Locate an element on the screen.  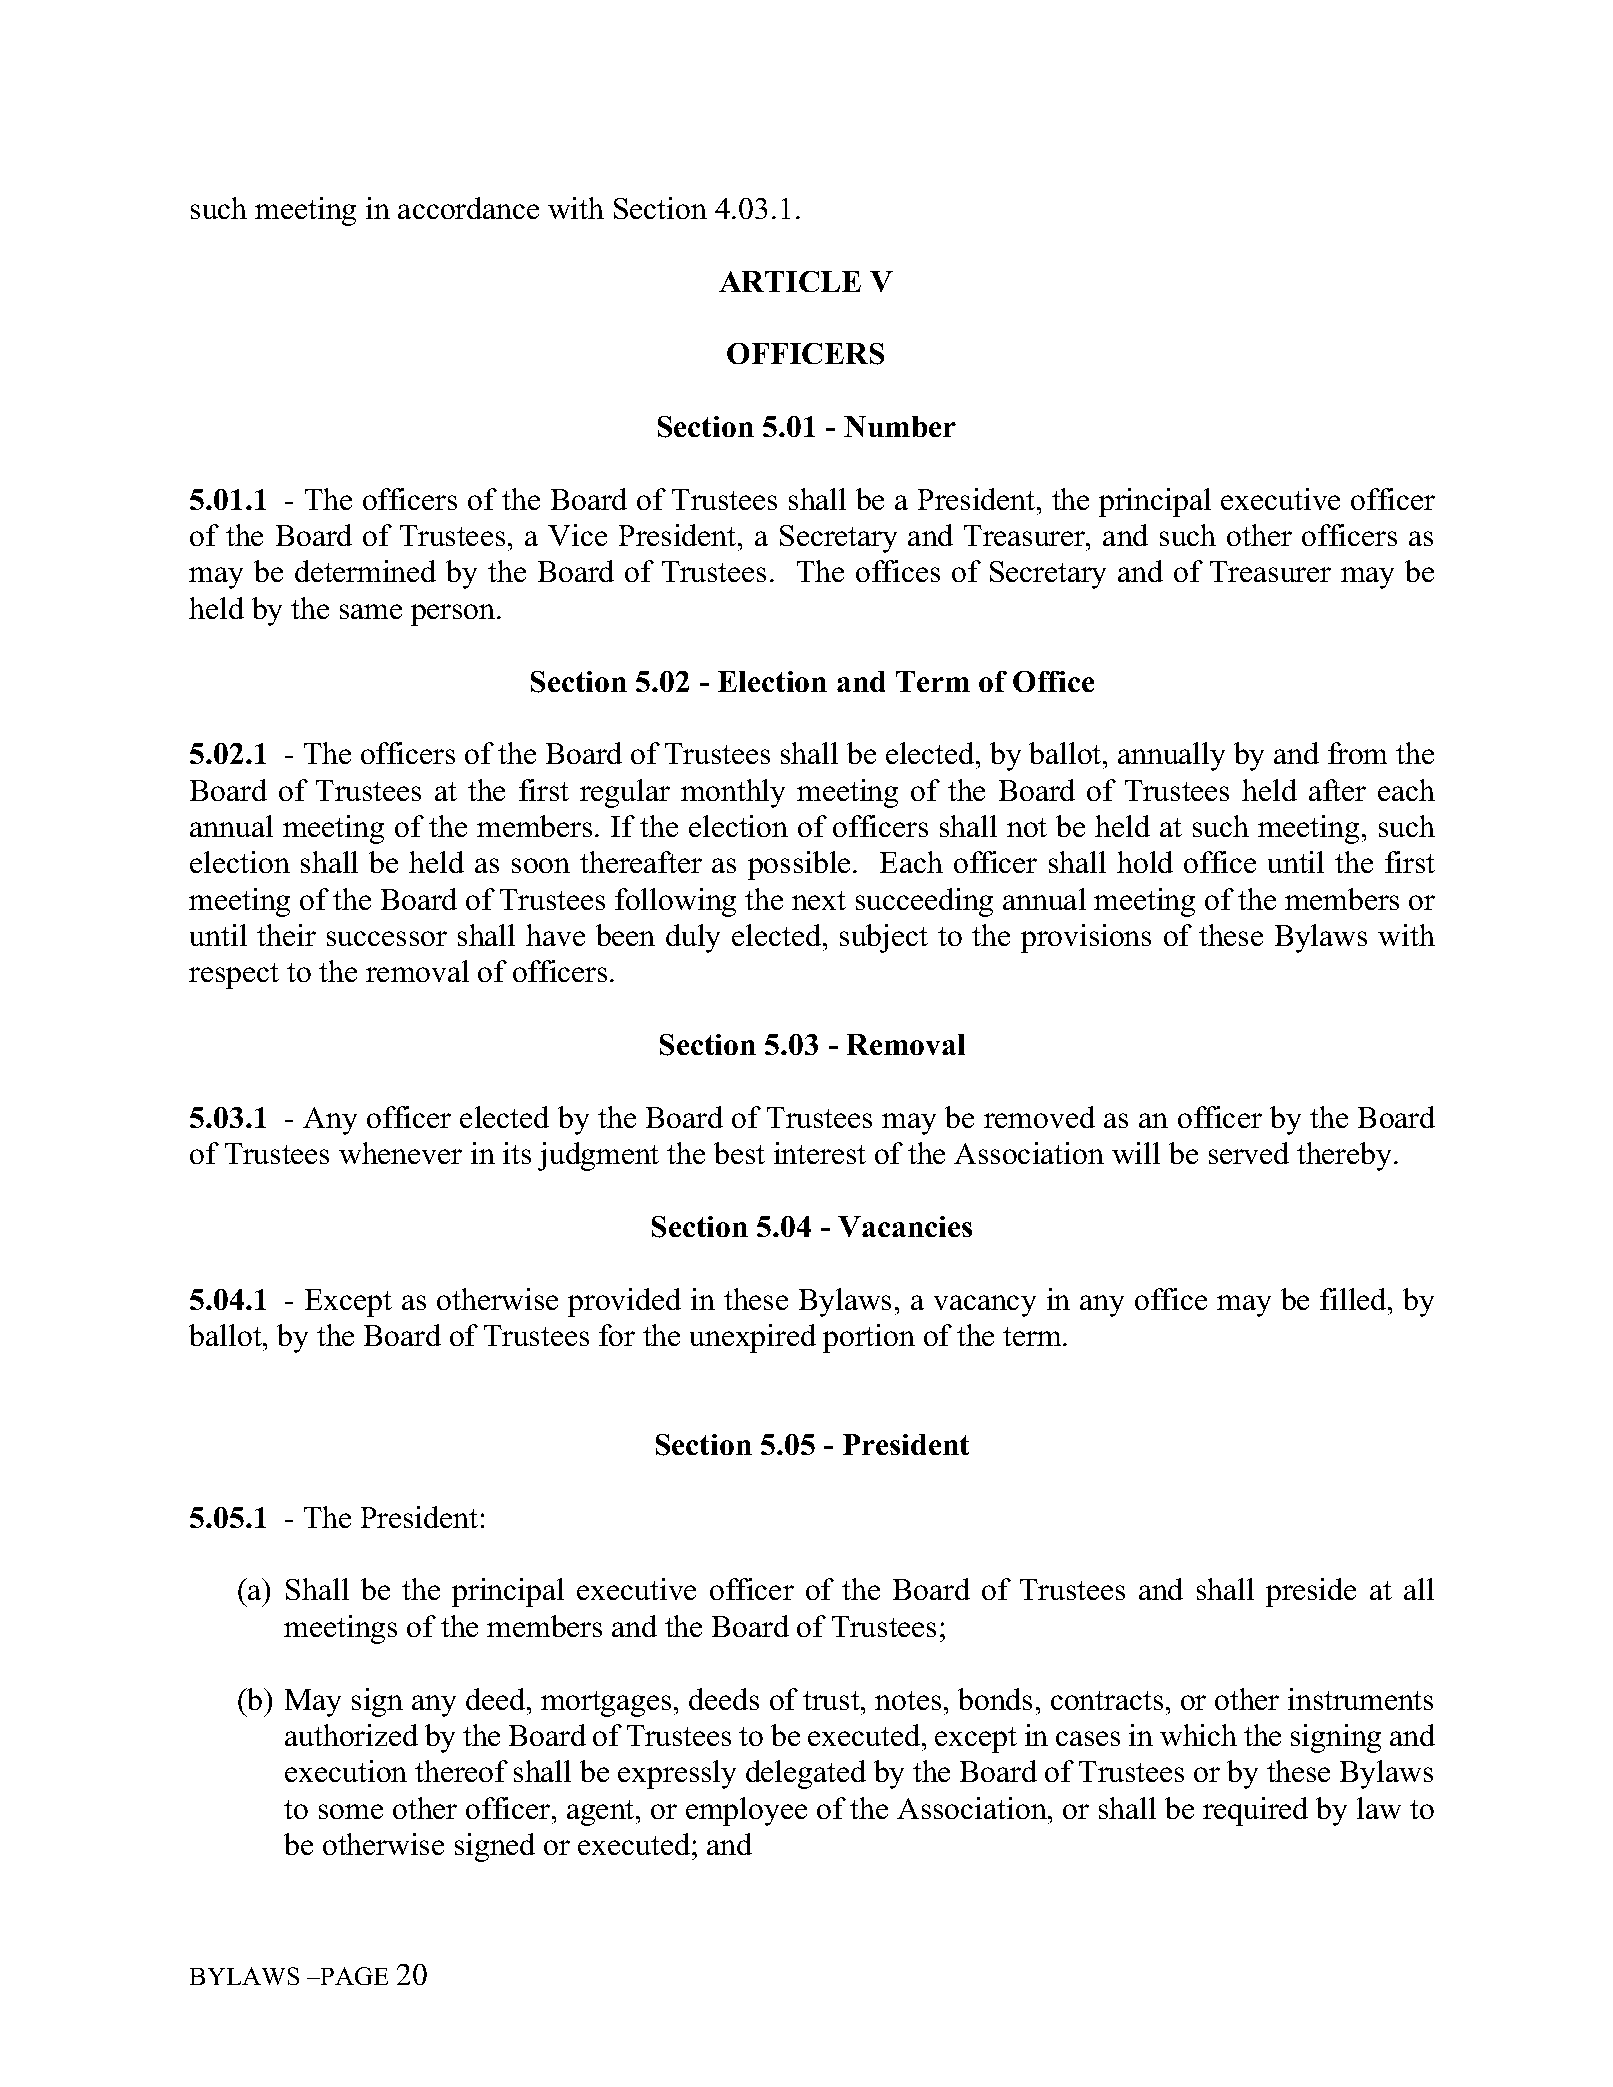
PAGE is located at coordinates (353, 1976).
